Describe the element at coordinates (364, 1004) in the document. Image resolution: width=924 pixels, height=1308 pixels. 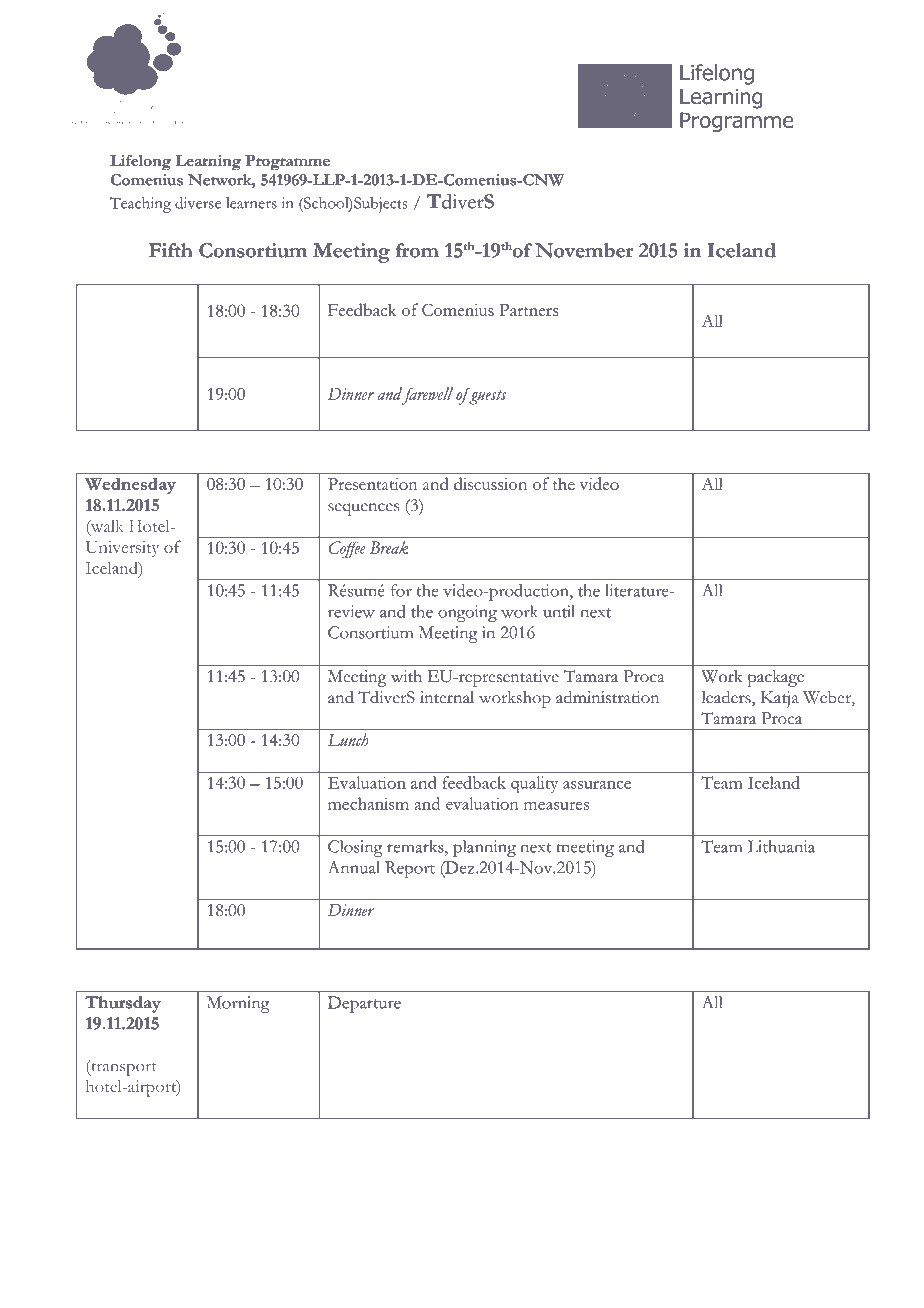
I see `Departure` at that location.
